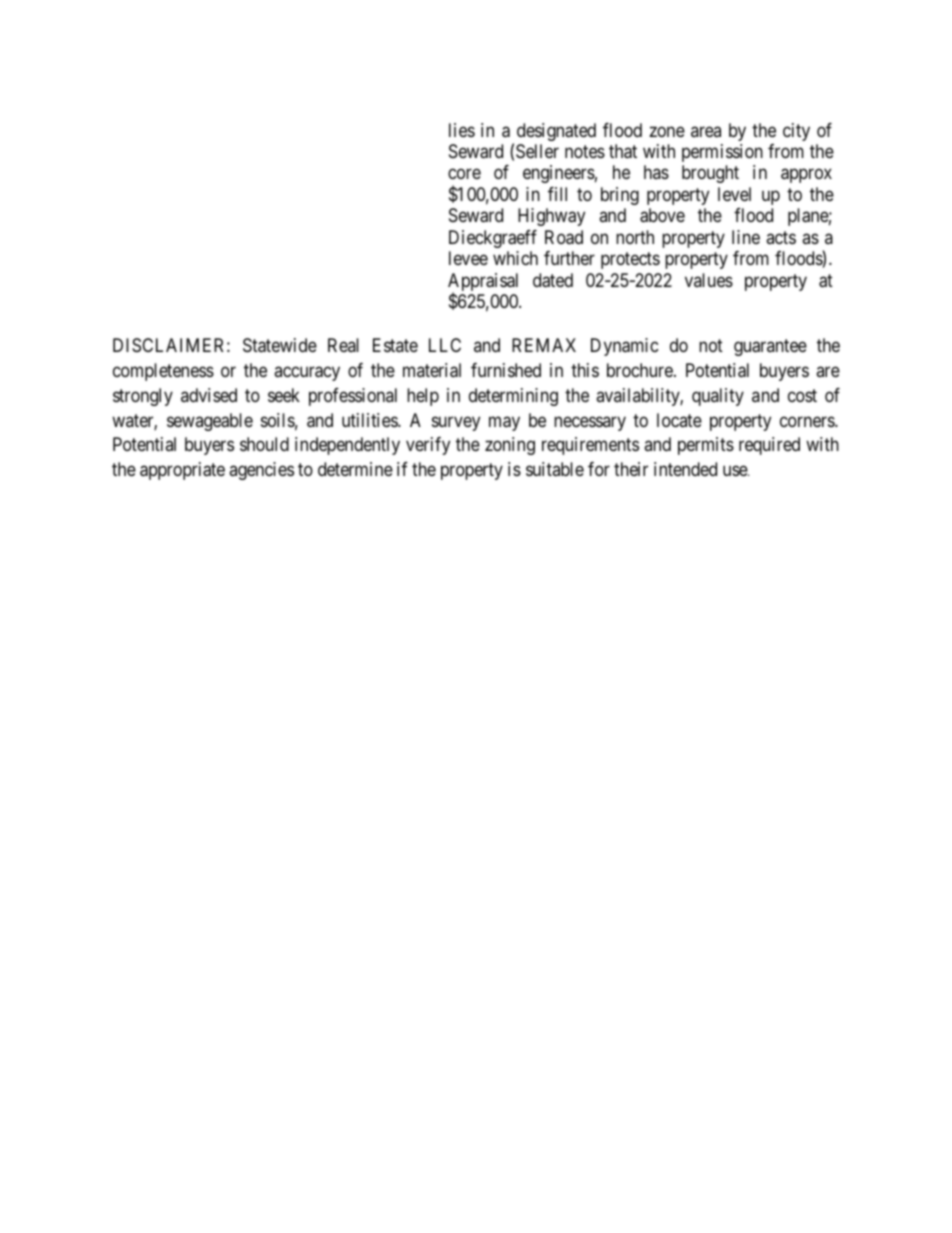  I want to click on values, so click(709, 280).
